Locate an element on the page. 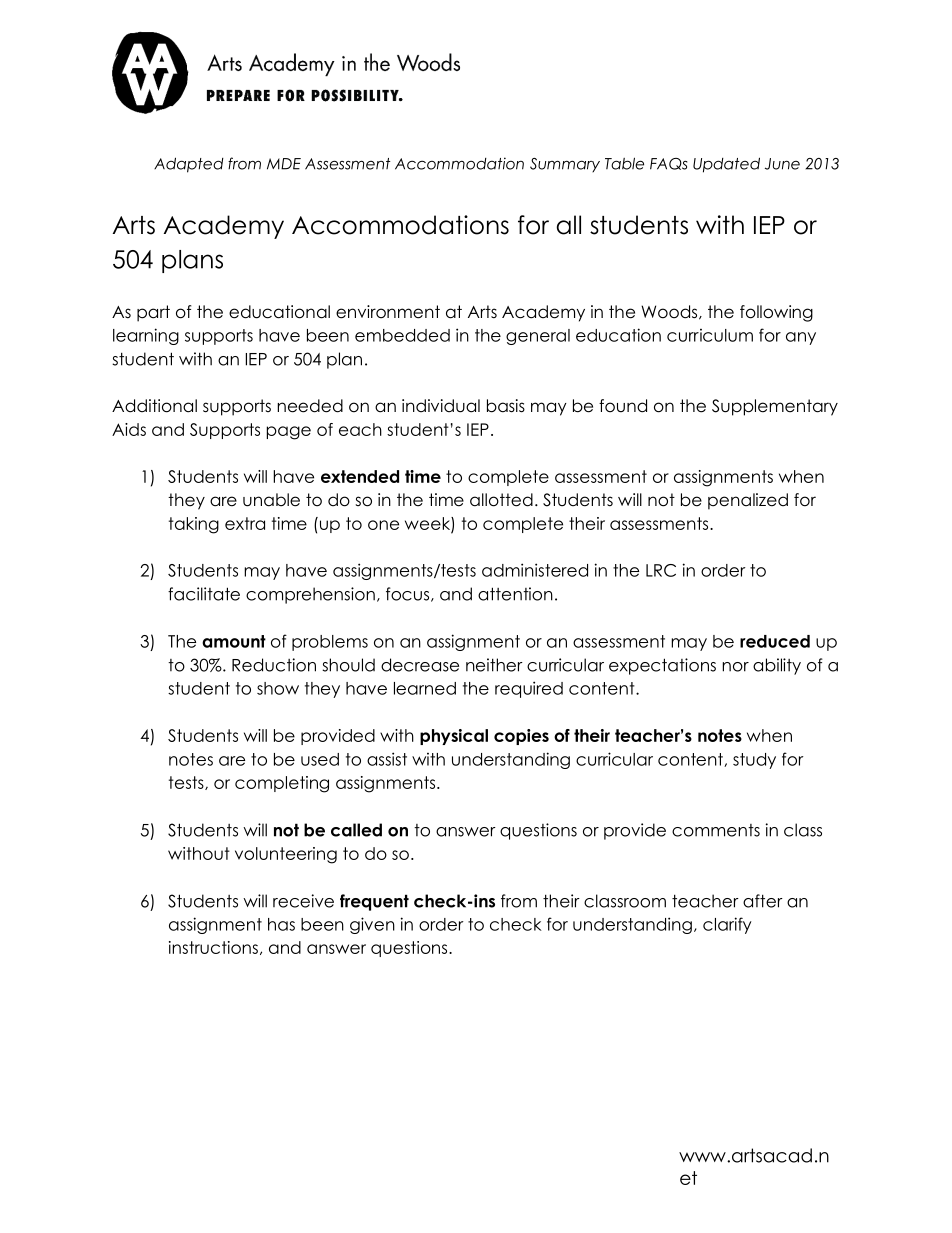 The height and width of the page is (1233, 952). Updated is located at coordinates (726, 165).
